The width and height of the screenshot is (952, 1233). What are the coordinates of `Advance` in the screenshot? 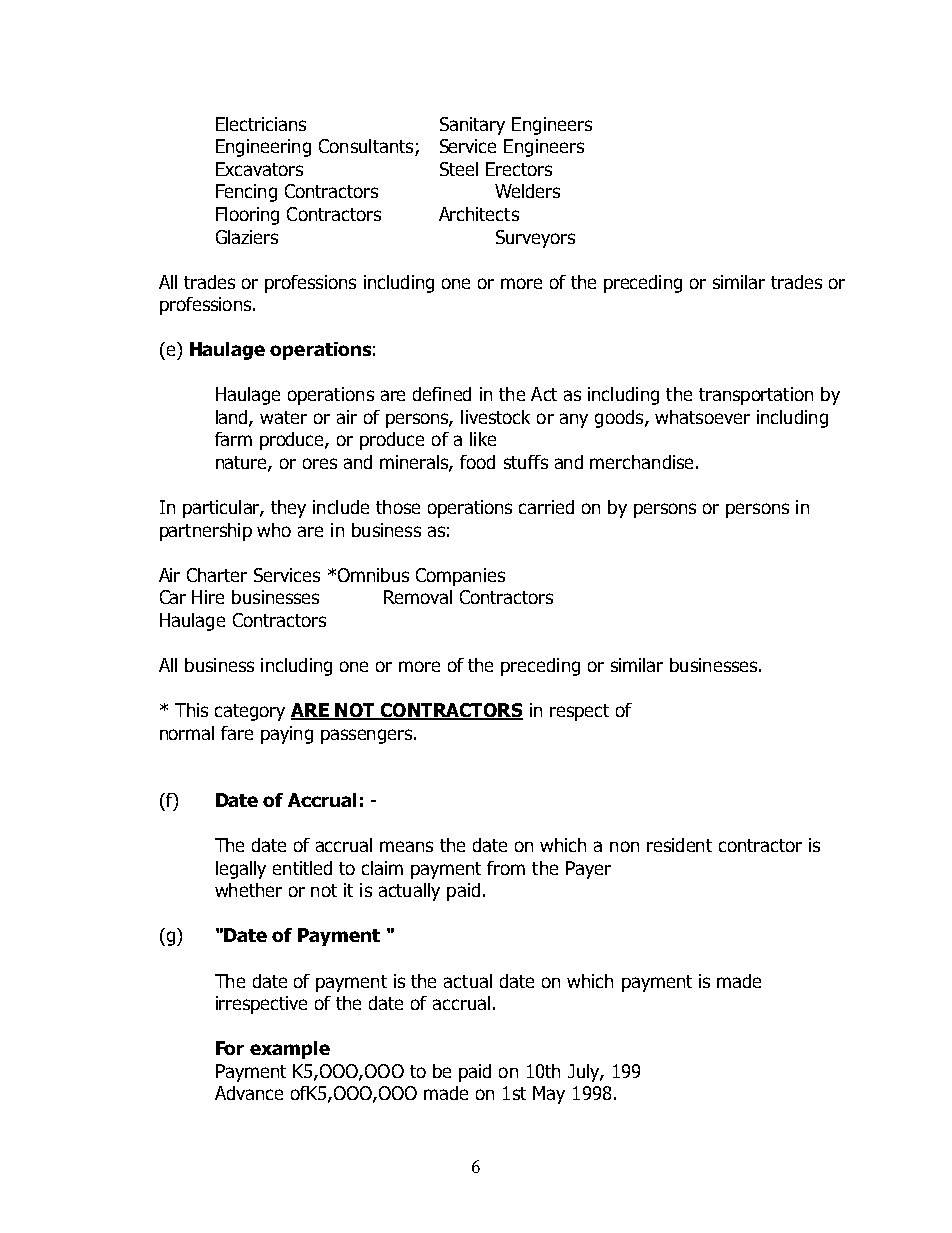 It's located at (249, 1093).
